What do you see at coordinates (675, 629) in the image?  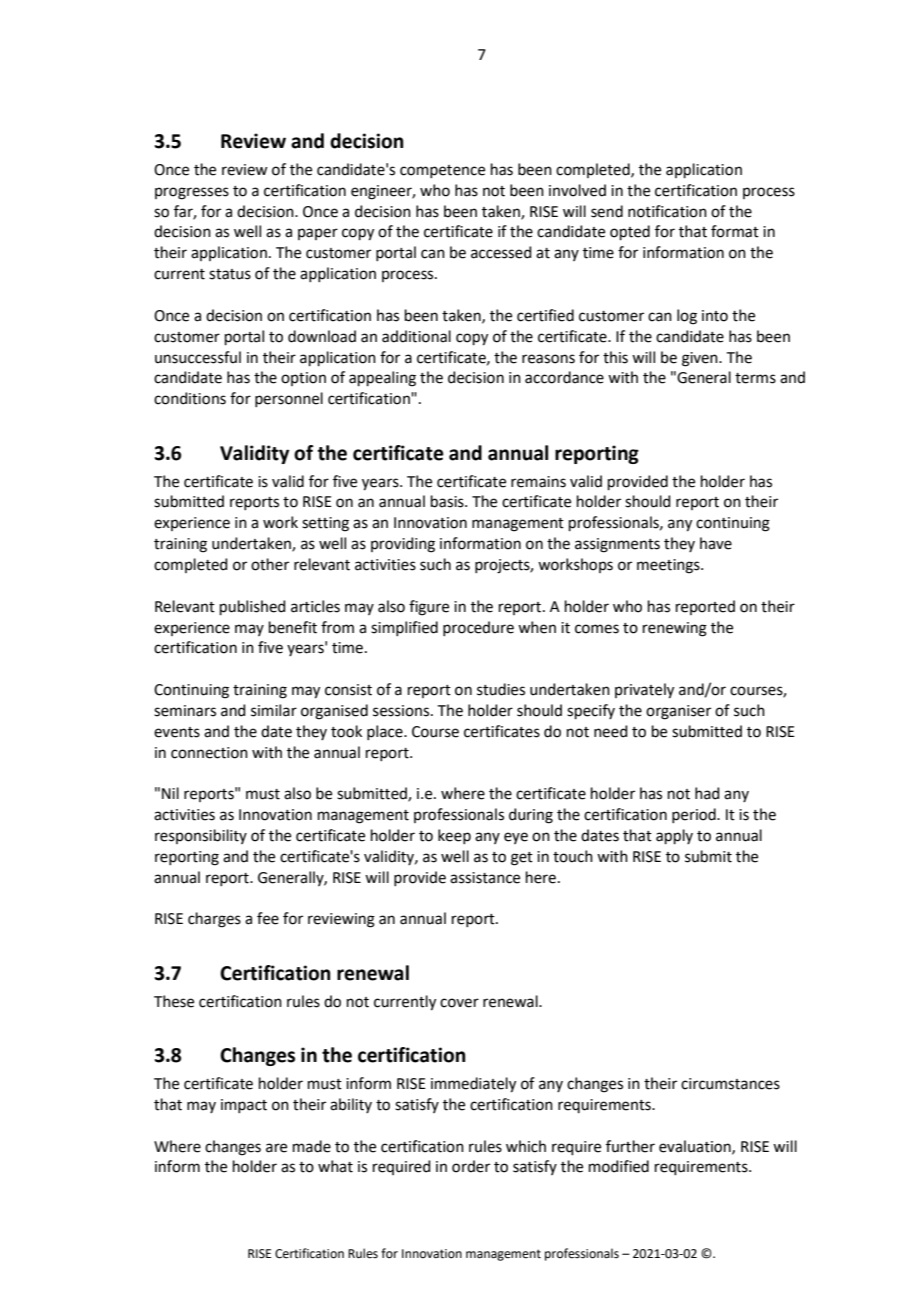 I see `renewing` at bounding box center [675, 629].
